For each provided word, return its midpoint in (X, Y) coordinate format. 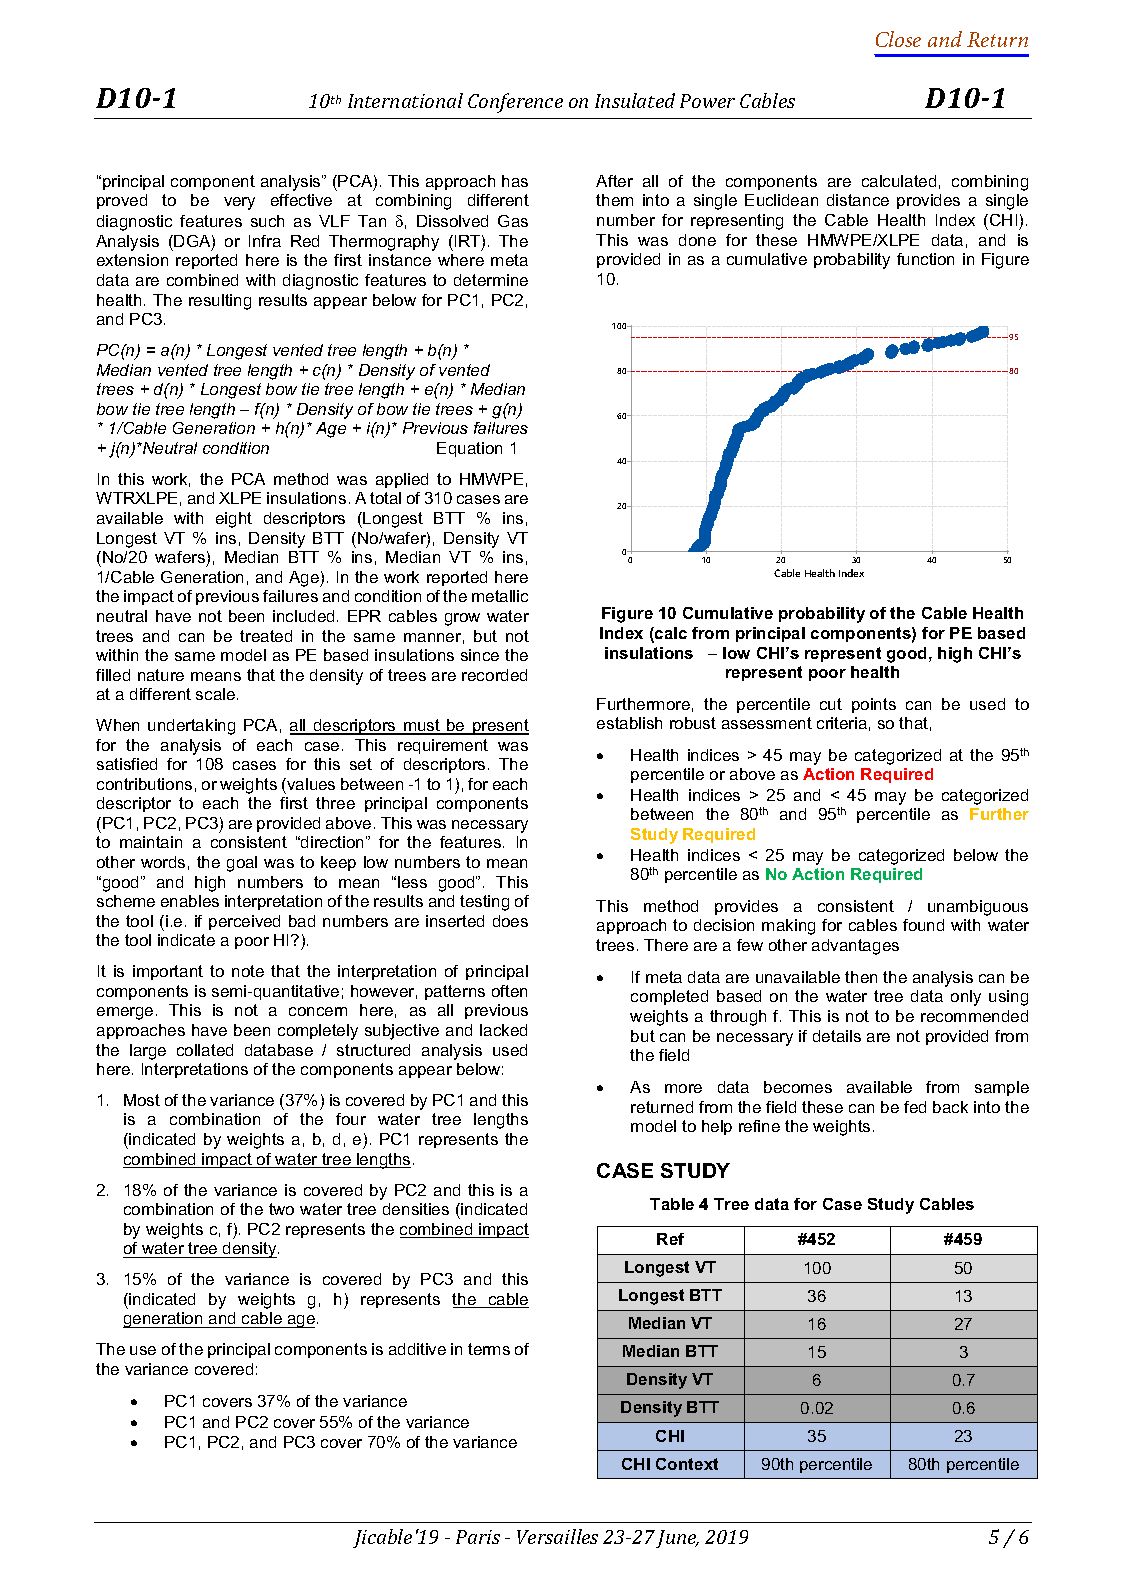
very (239, 203)
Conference (515, 103)
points (874, 705)
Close (898, 39)
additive (417, 1349)
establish (629, 723)
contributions (144, 784)
